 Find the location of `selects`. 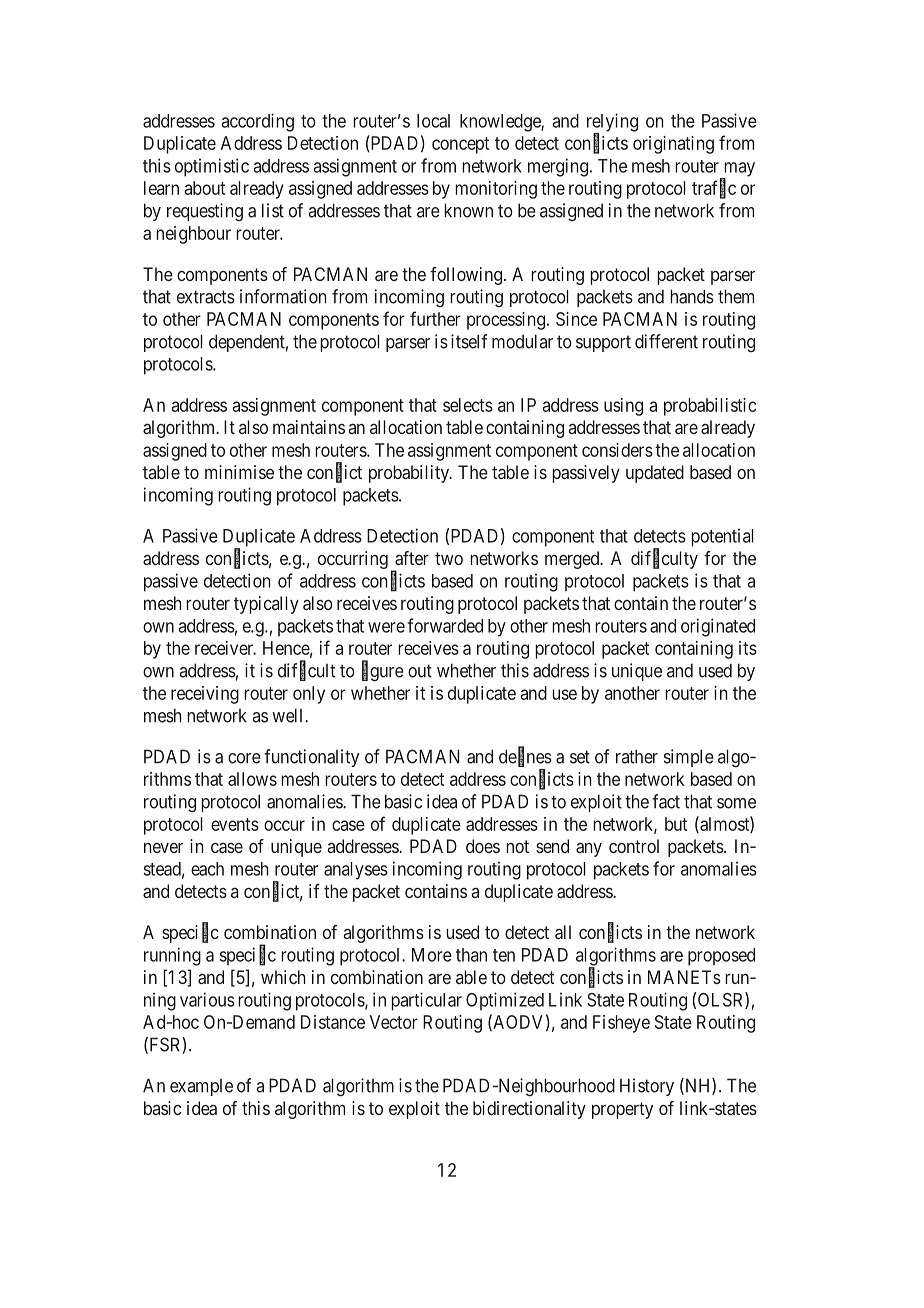

selects is located at coordinates (468, 405).
